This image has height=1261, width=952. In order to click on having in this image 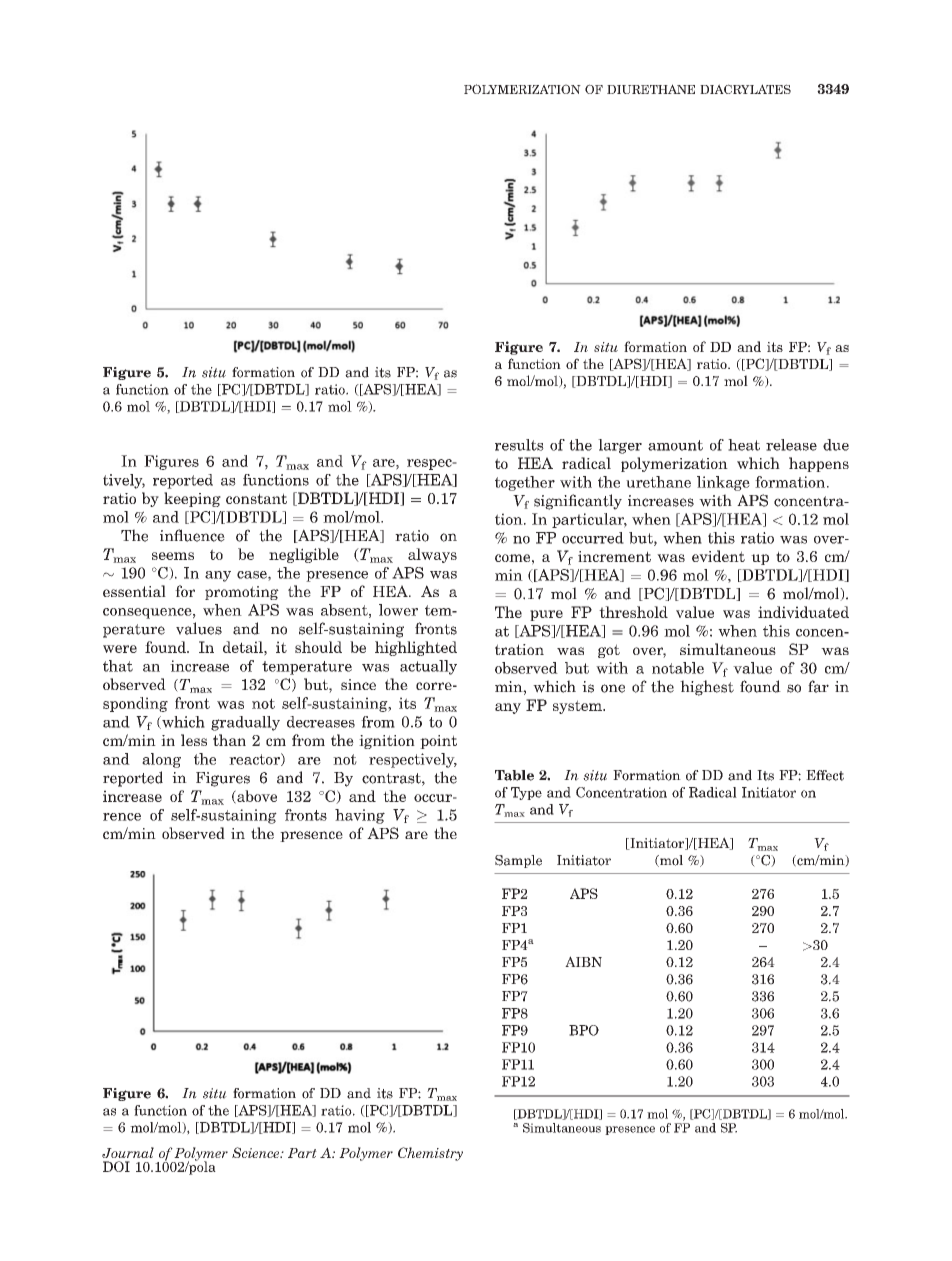, I will do `click(360, 816)`.
